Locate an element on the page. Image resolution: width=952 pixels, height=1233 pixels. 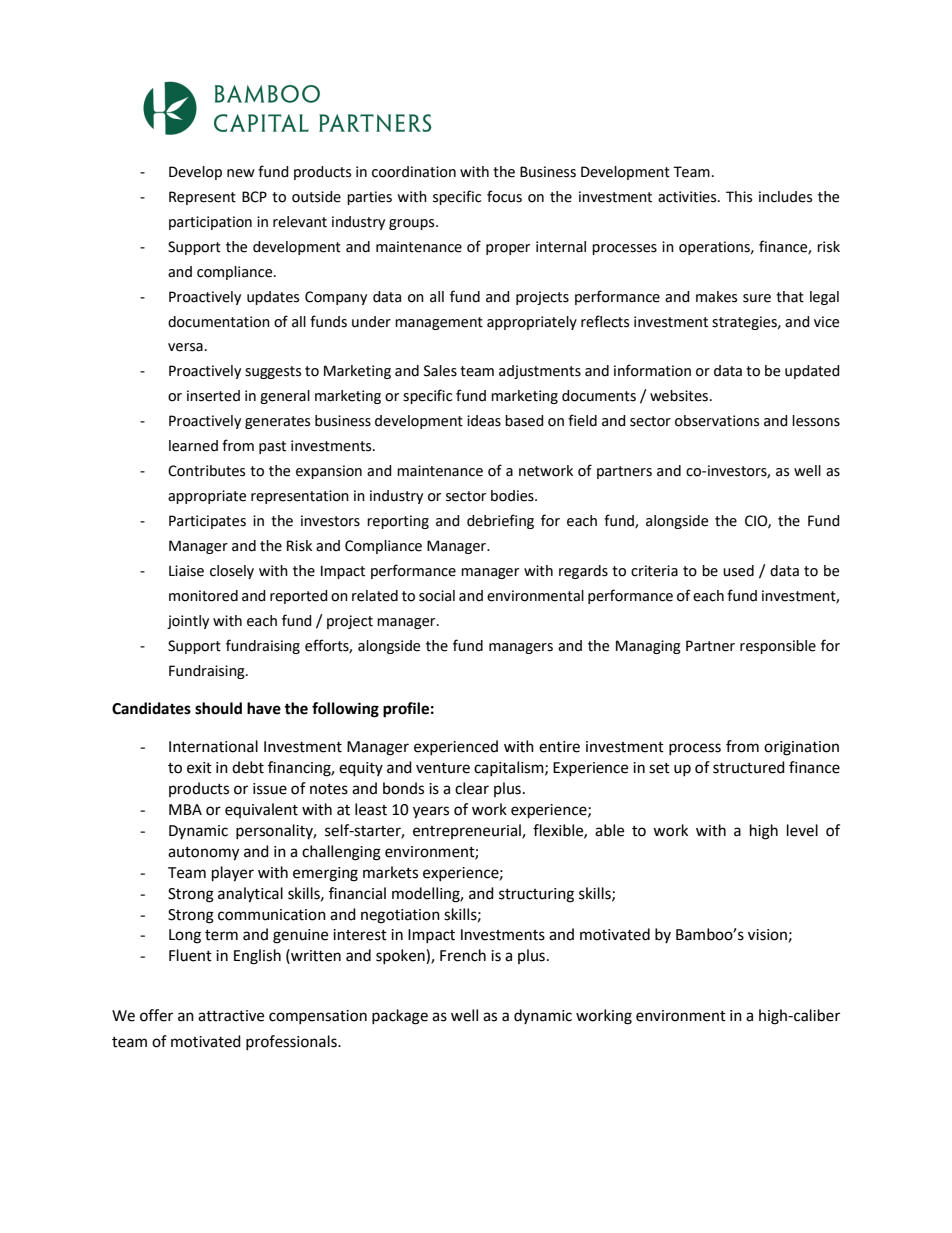
BCP is located at coordinates (254, 197).
